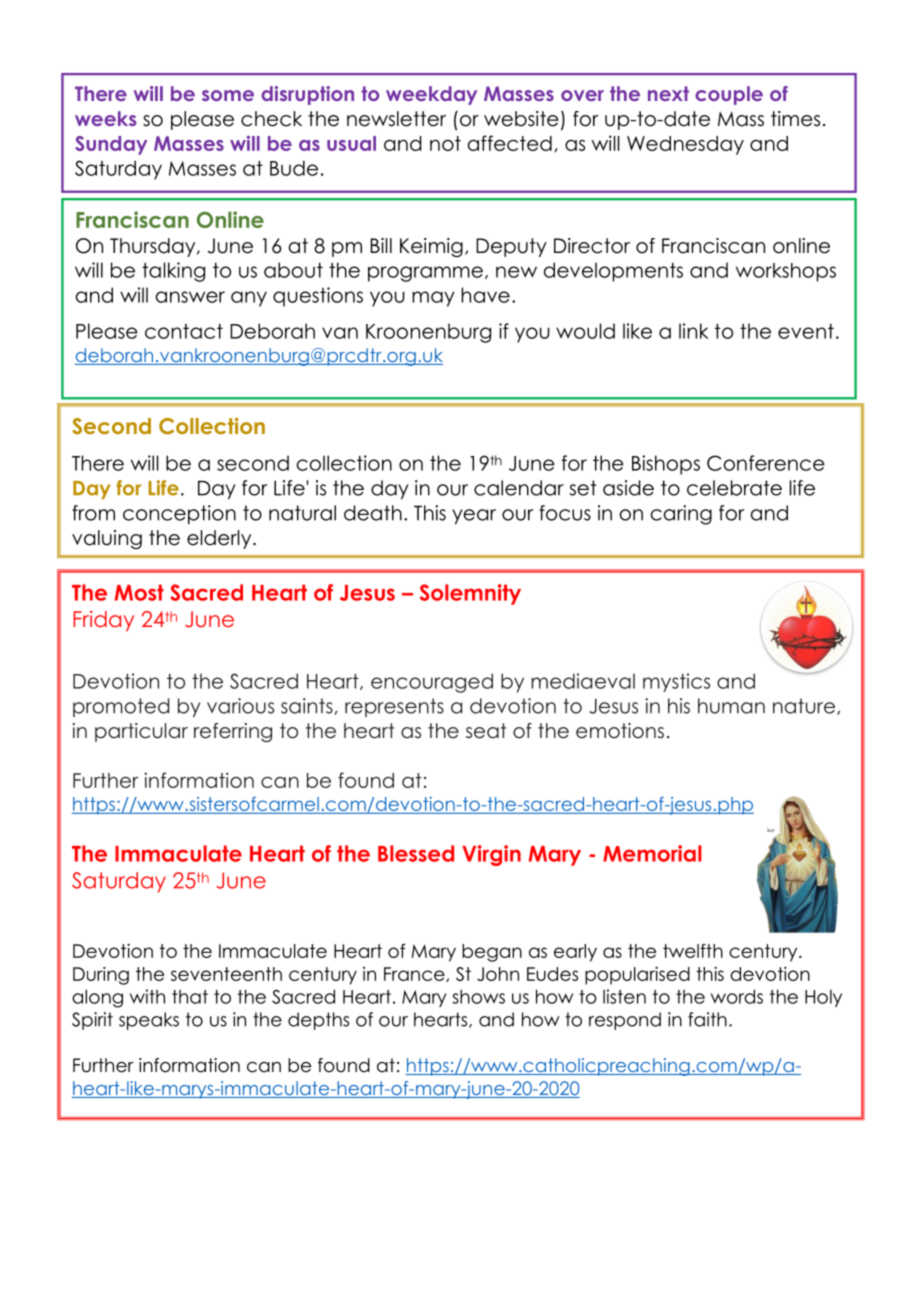  I want to click on not, so click(445, 143).
